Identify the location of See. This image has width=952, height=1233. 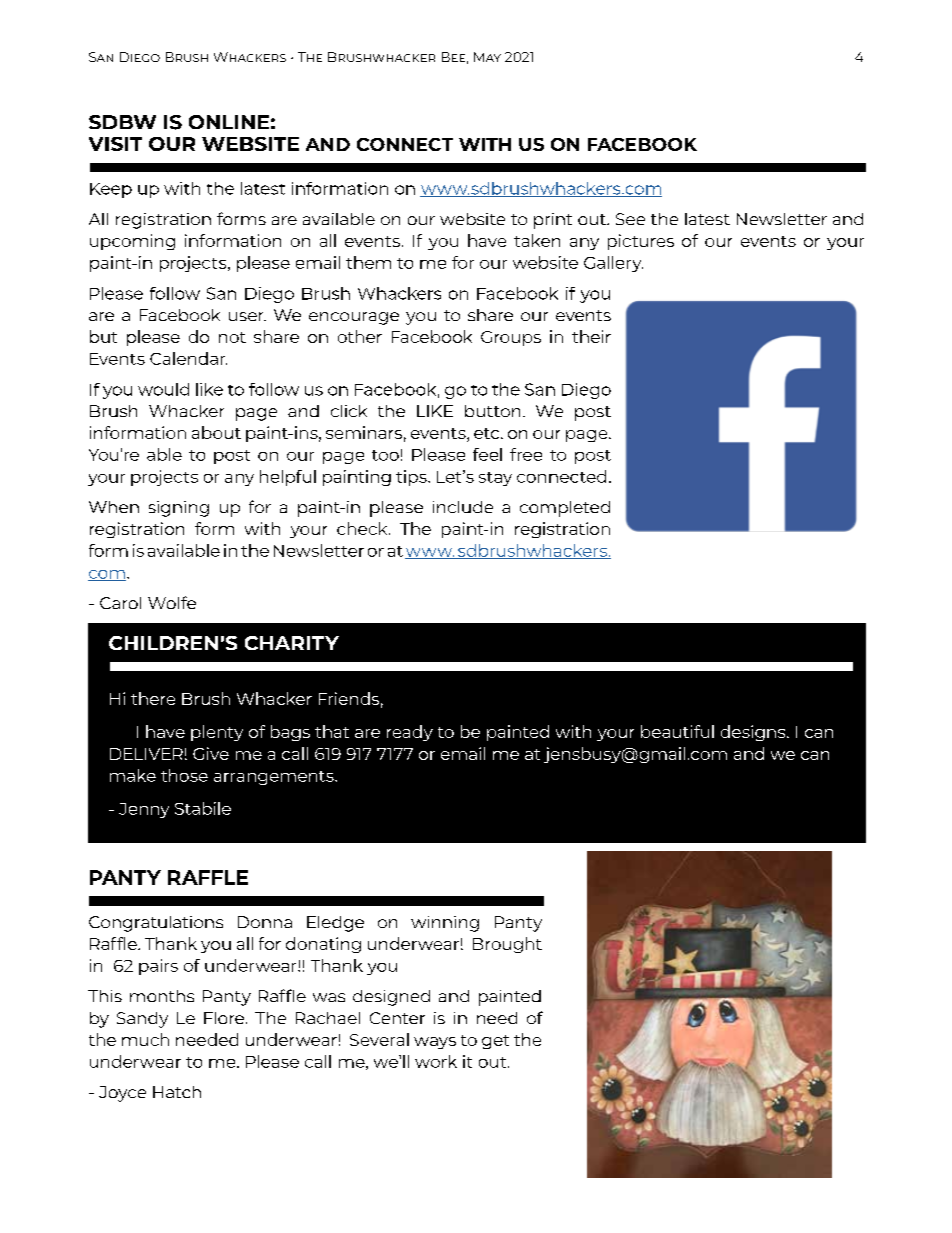
(630, 219).
